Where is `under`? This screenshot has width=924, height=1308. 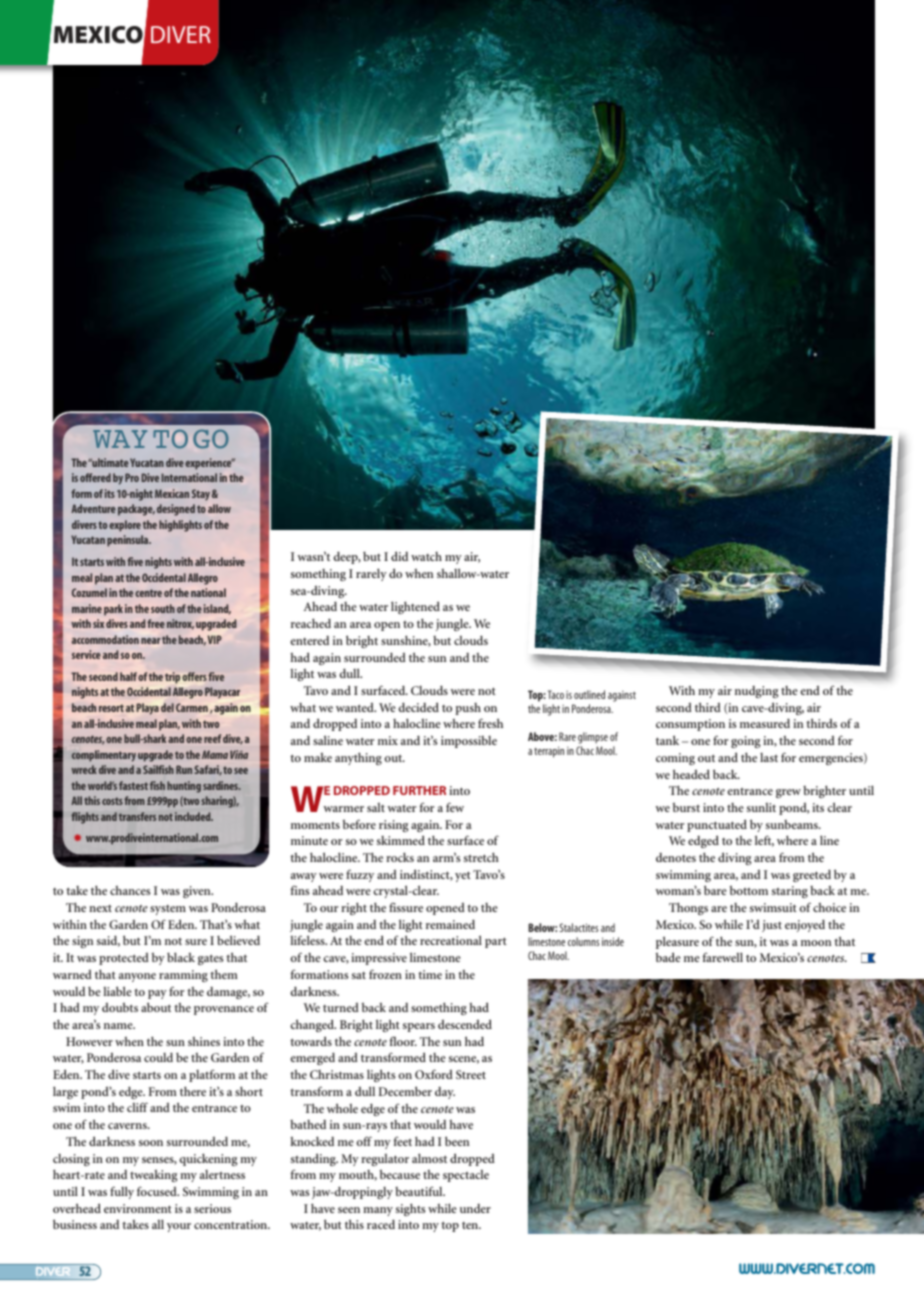
under is located at coordinates (475, 1208).
